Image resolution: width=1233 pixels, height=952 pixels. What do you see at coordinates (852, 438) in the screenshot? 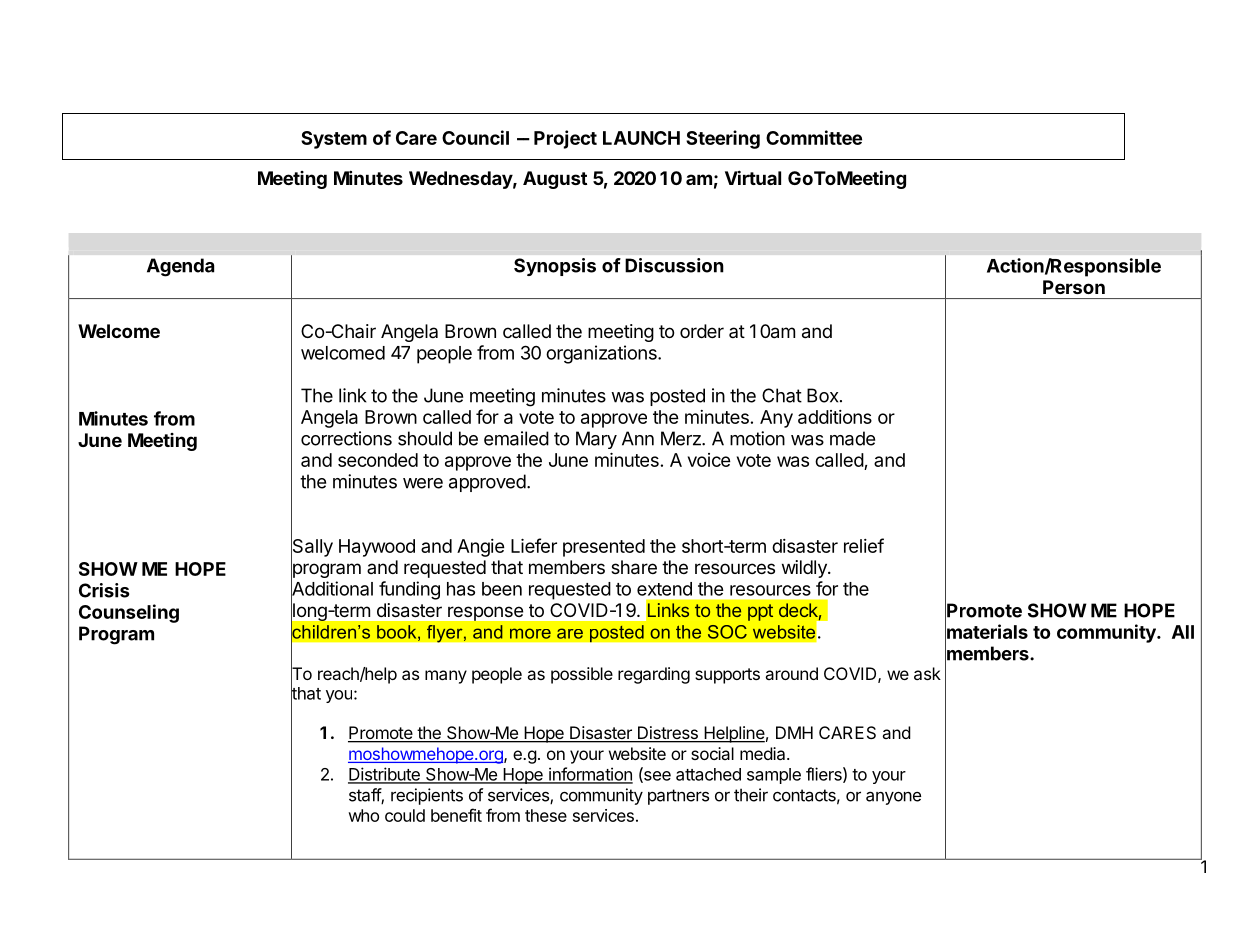
I see `made` at bounding box center [852, 438].
